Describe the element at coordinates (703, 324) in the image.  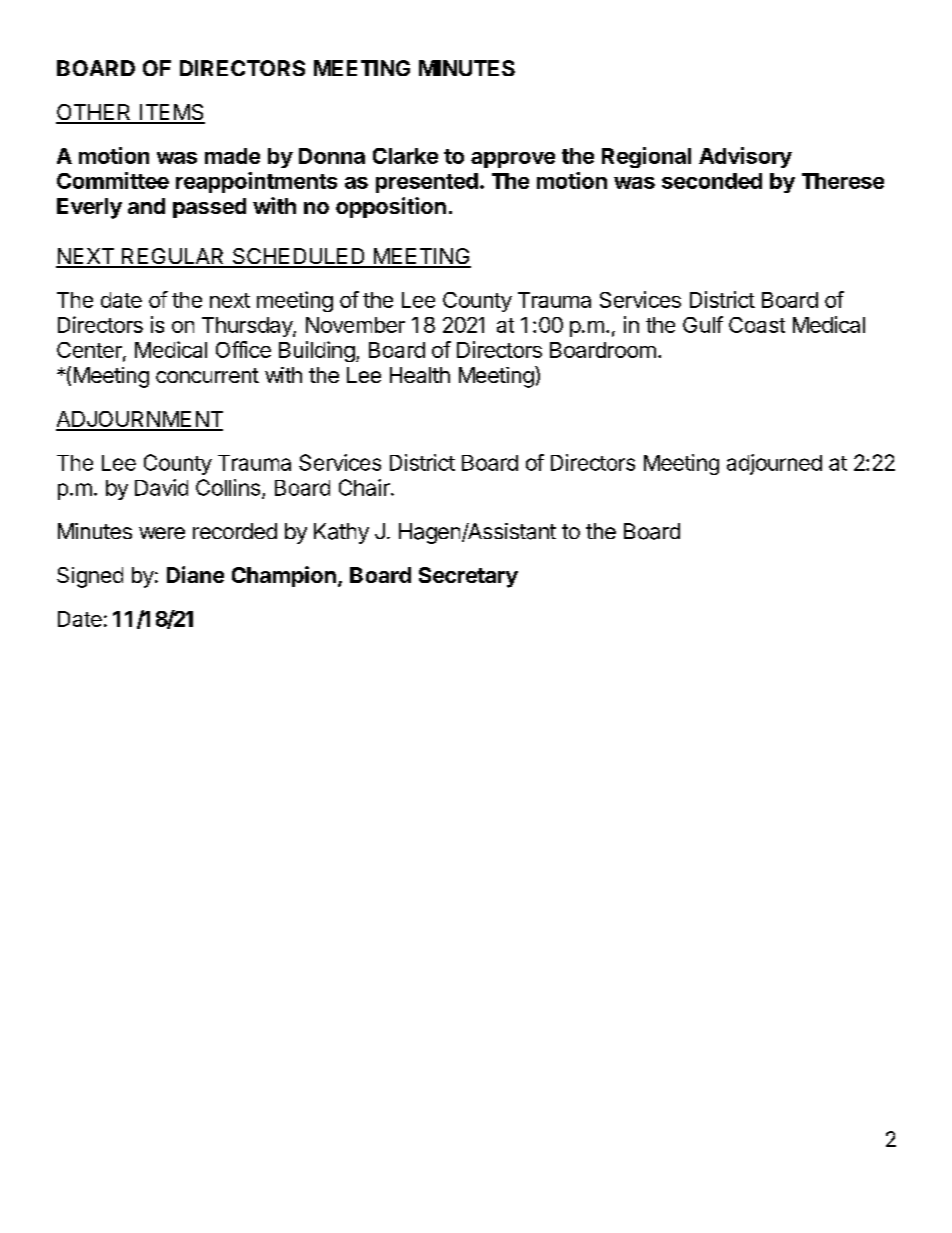
I see `Gulf` at that location.
